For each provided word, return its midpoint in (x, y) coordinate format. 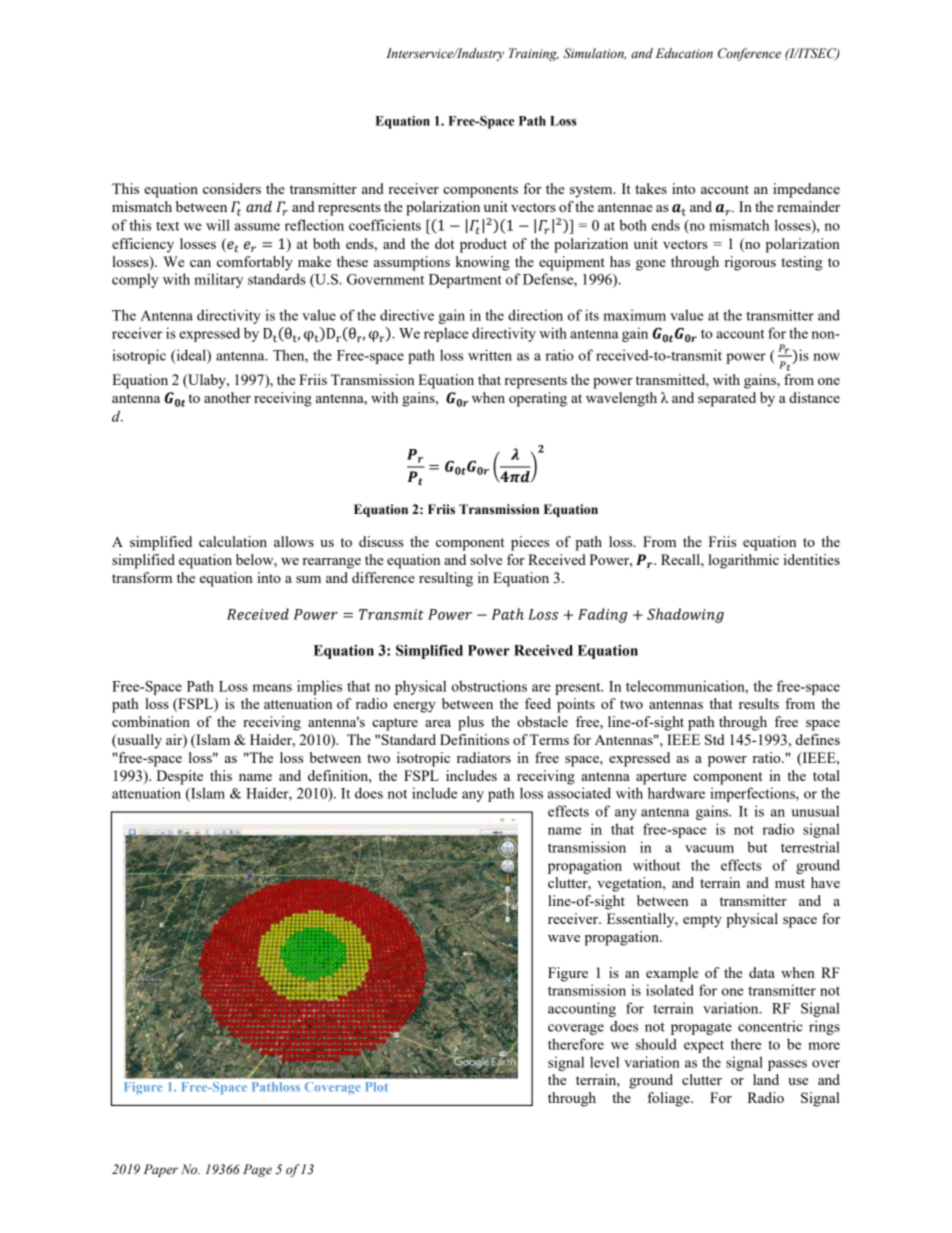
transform (142, 577)
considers (232, 188)
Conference (749, 54)
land (766, 1079)
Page (257, 1170)
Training (534, 54)
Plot (377, 1087)
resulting (446, 579)
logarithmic (743, 561)
